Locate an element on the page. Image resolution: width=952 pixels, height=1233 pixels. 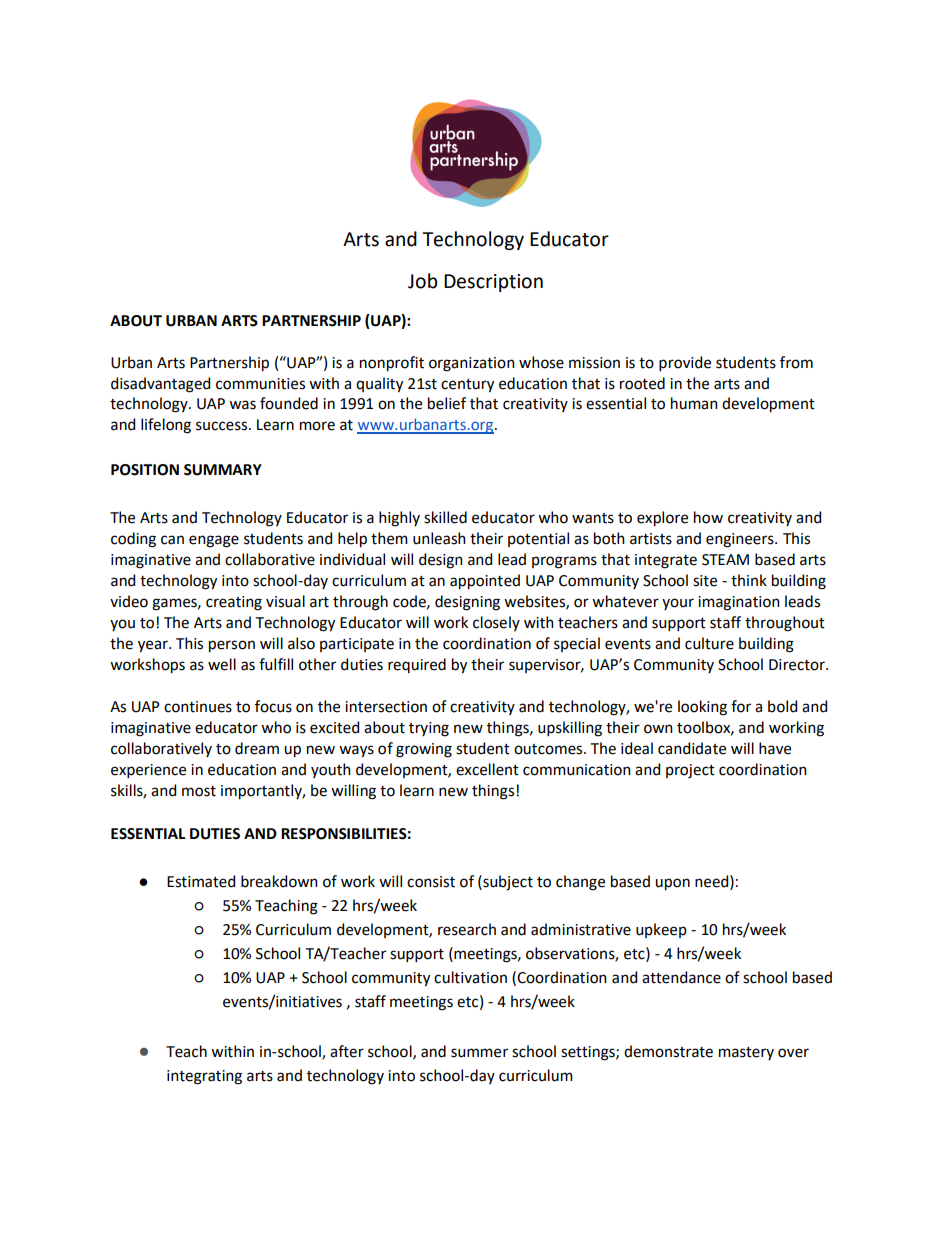
required is located at coordinates (417, 665).
